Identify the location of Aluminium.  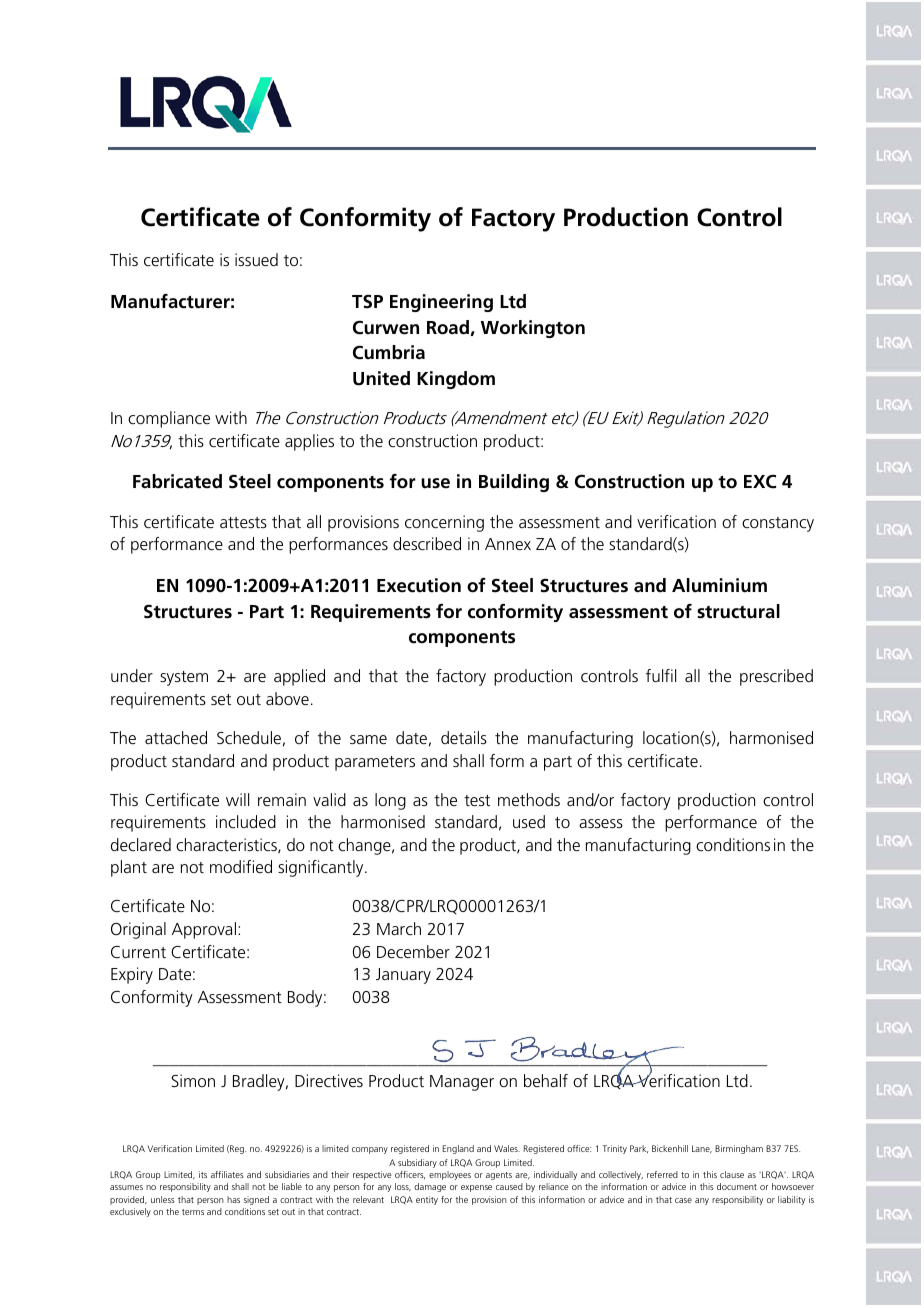
(719, 585).
